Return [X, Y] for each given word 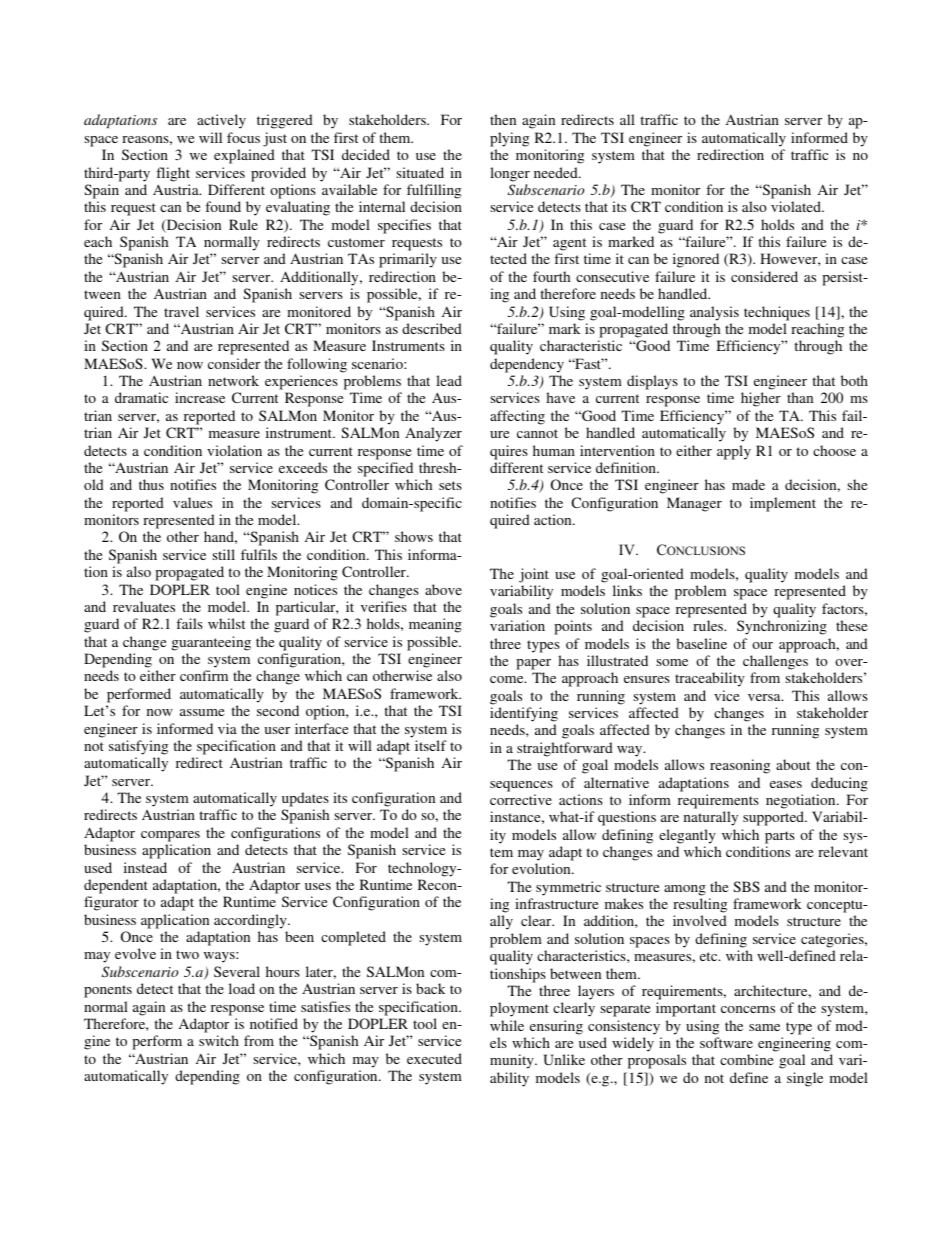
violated [797, 206]
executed [434, 1058]
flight [173, 174]
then [503, 119]
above [443, 589]
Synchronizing [782, 627]
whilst [226, 623]
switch [219, 1040]
